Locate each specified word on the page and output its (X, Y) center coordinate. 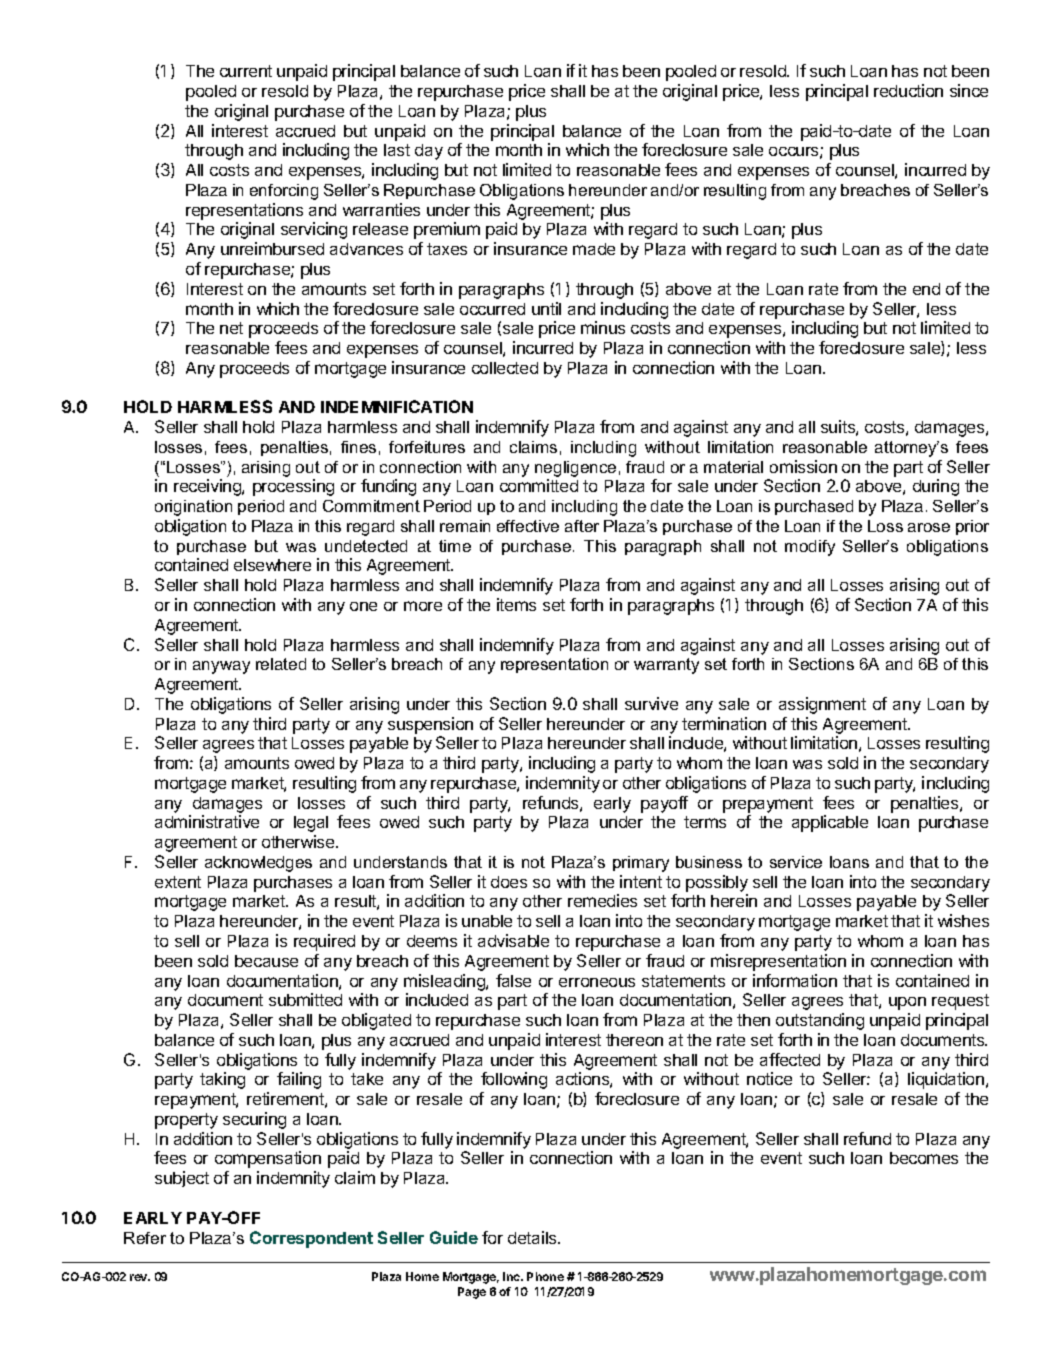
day (429, 152)
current (246, 71)
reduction (908, 90)
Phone (545, 1276)
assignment (822, 705)
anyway (221, 667)
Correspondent (311, 1239)
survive (651, 703)
